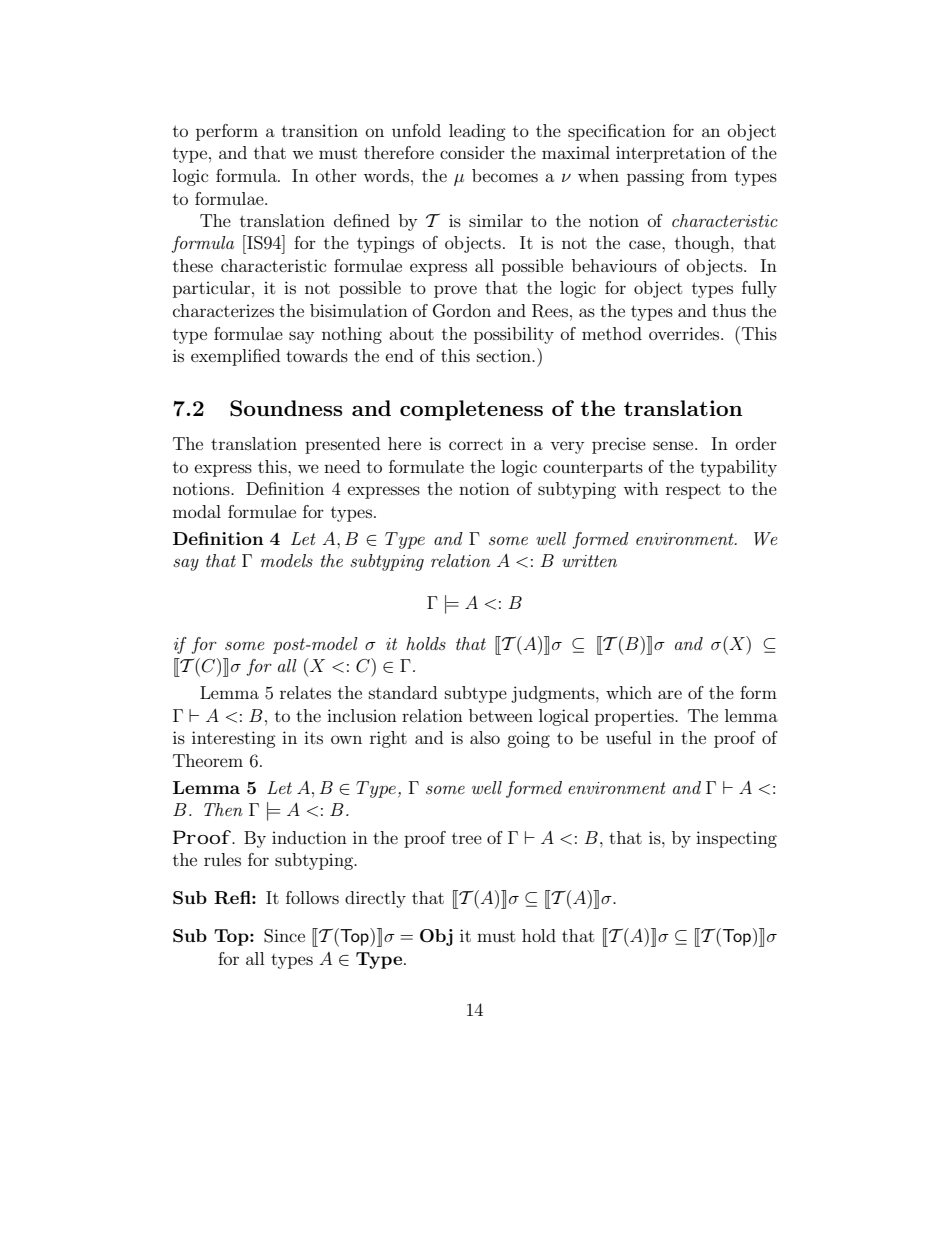 This document has height=1233, width=952. I want to click on completeness, so click(471, 410).
